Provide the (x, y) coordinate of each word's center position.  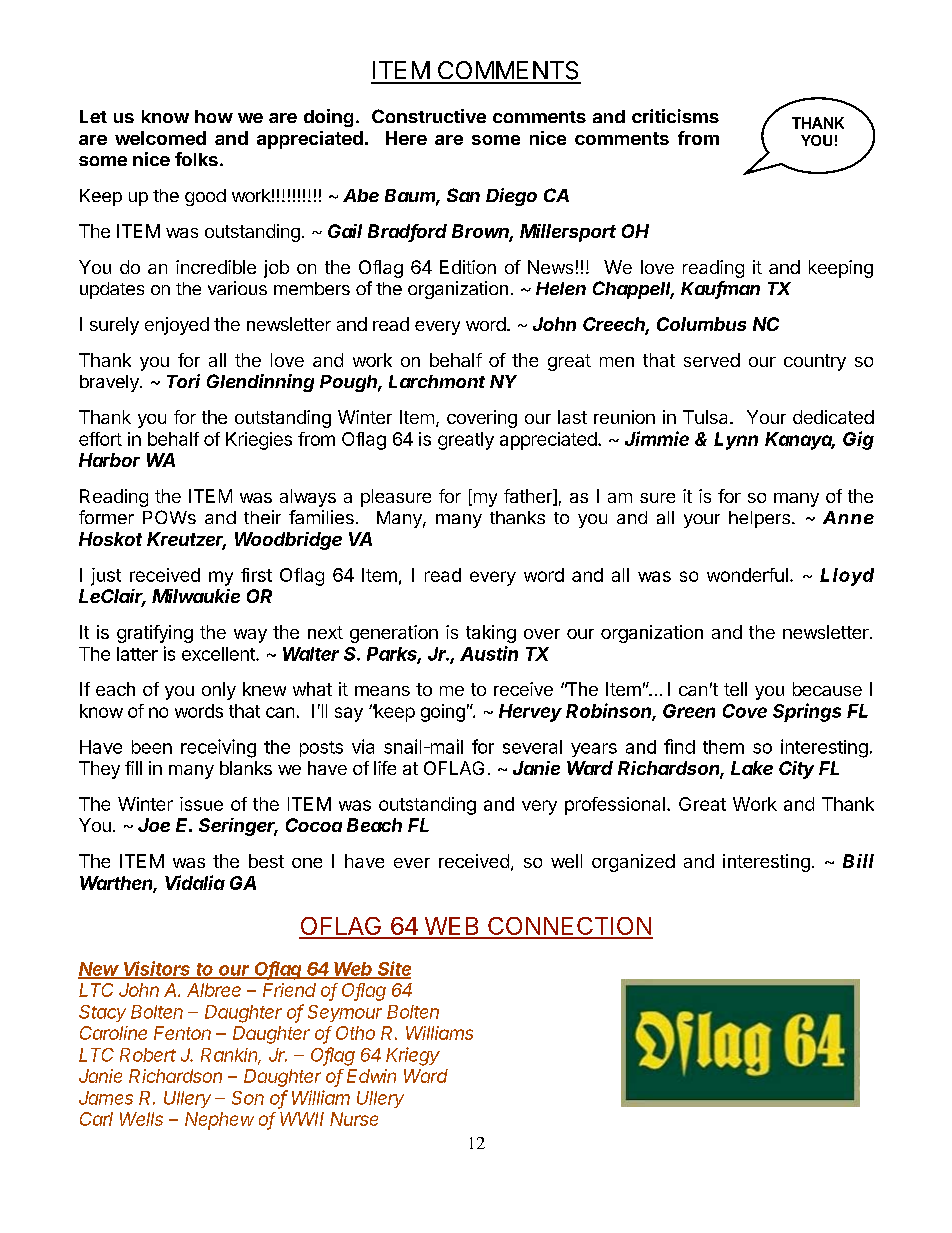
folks (196, 159)
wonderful (747, 575)
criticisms (675, 116)
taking (491, 634)
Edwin (371, 1076)
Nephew (219, 1121)
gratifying (155, 634)
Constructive (429, 116)
